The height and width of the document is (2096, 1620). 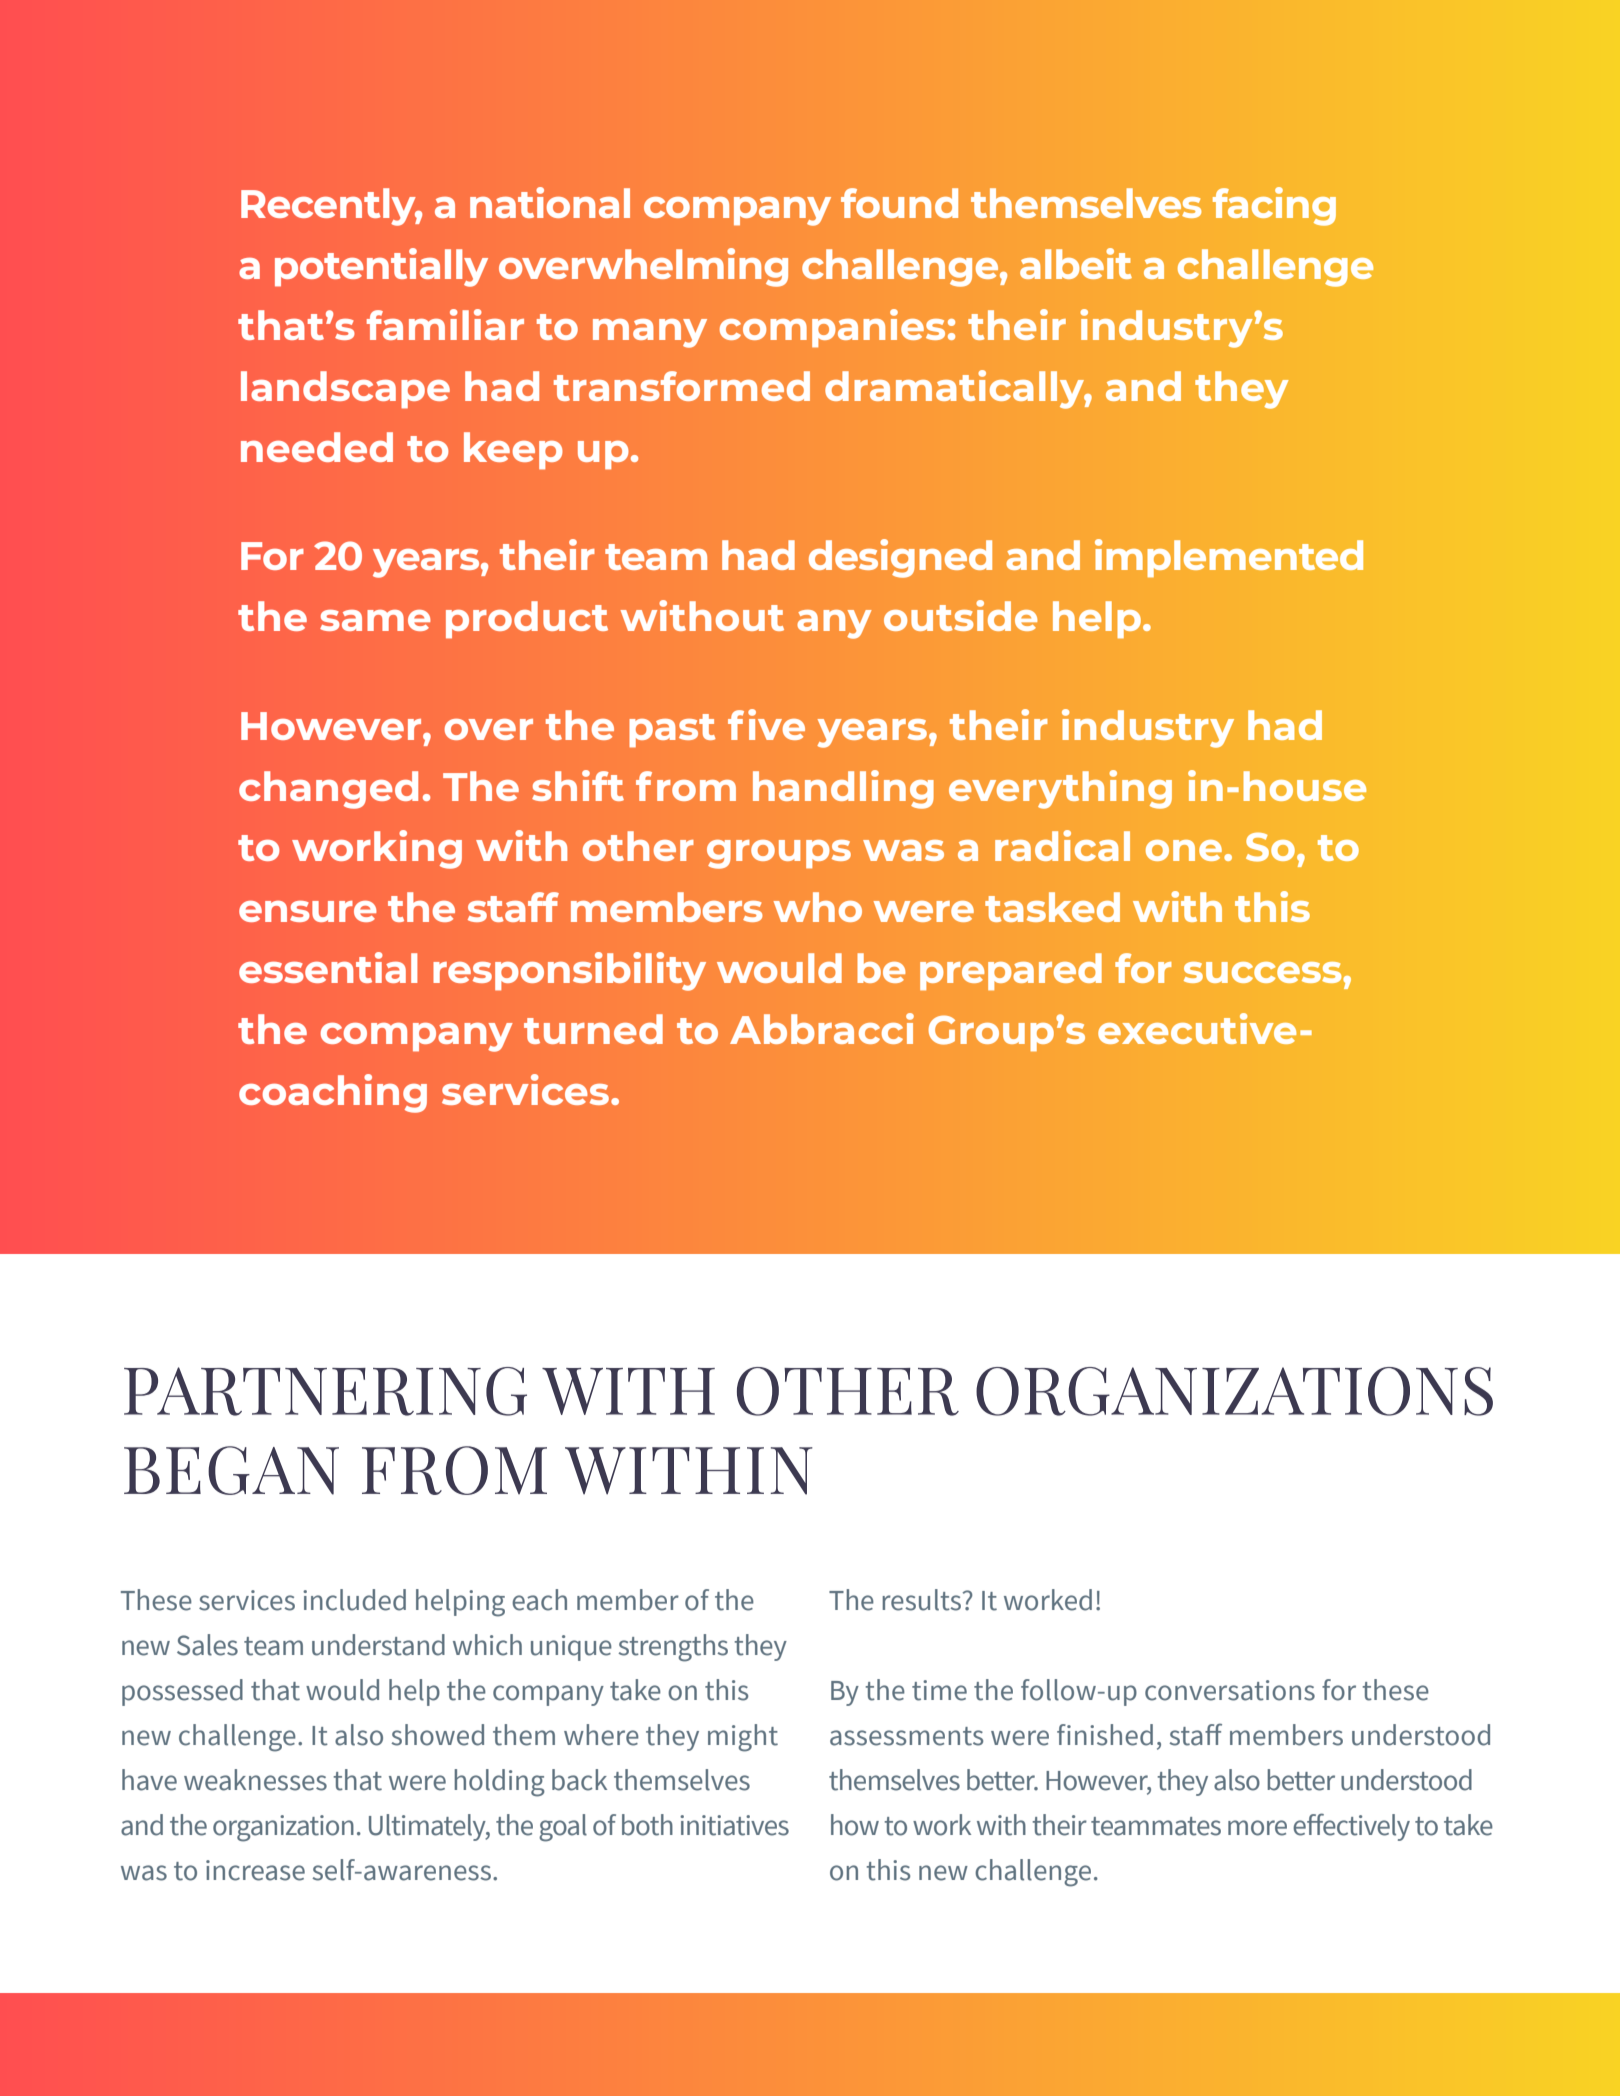 I want to click on potentially, so click(x=381, y=267).
